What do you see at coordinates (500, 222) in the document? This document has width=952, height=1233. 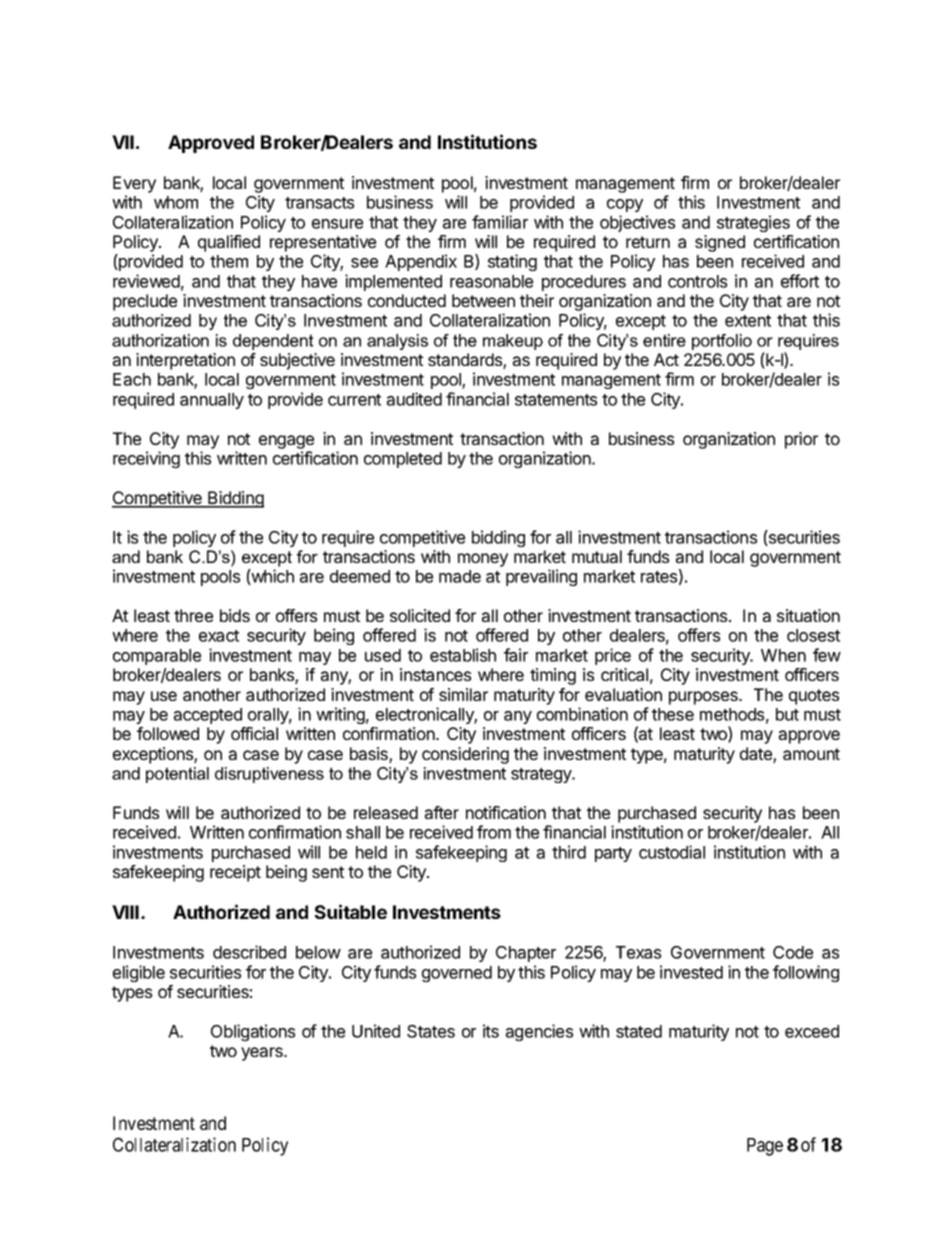 I see `familiar` at bounding box center [500, 222].
